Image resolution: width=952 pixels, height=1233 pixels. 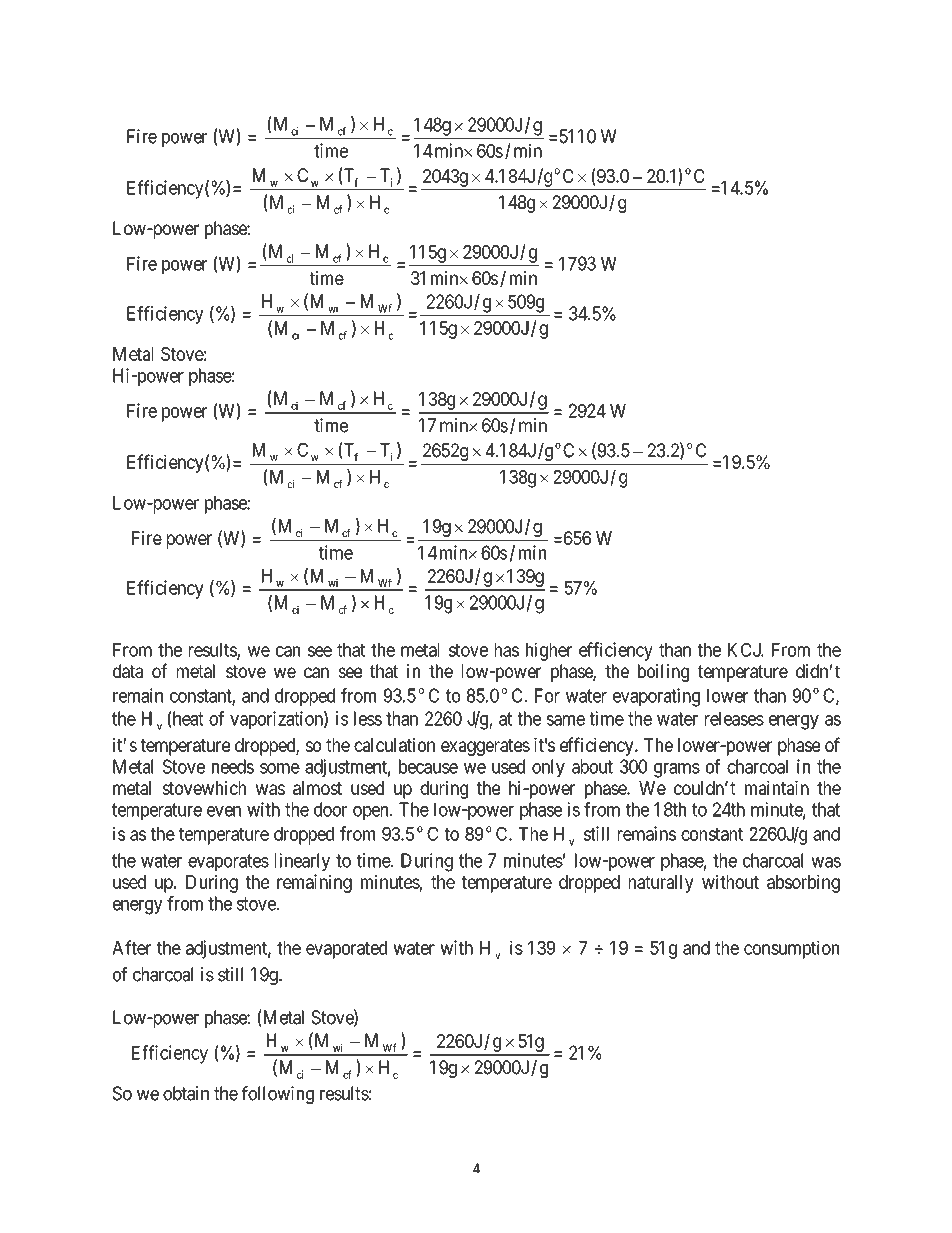 What do you see at coordinates (186, 1093) in the image?
I see `obtain` at bounding box center [186, 1093].
